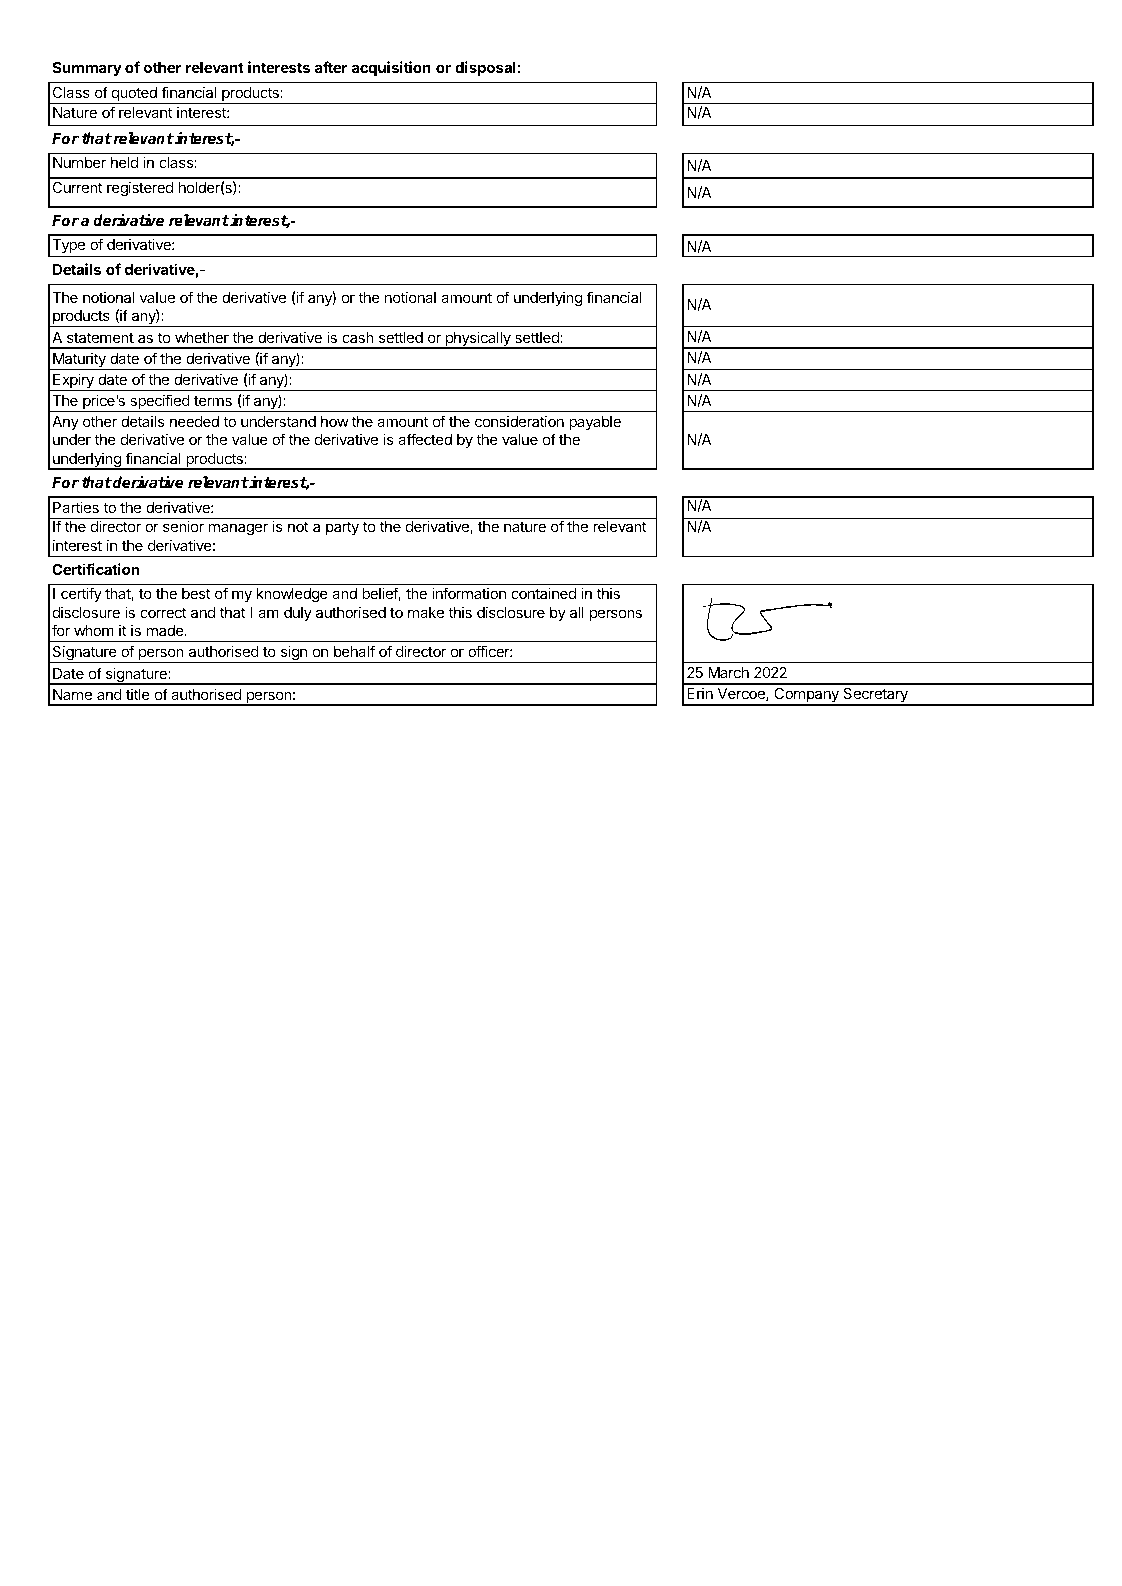 The height and width of the image is (1586, 1122). I want to click on payable, so click(595, 423).
